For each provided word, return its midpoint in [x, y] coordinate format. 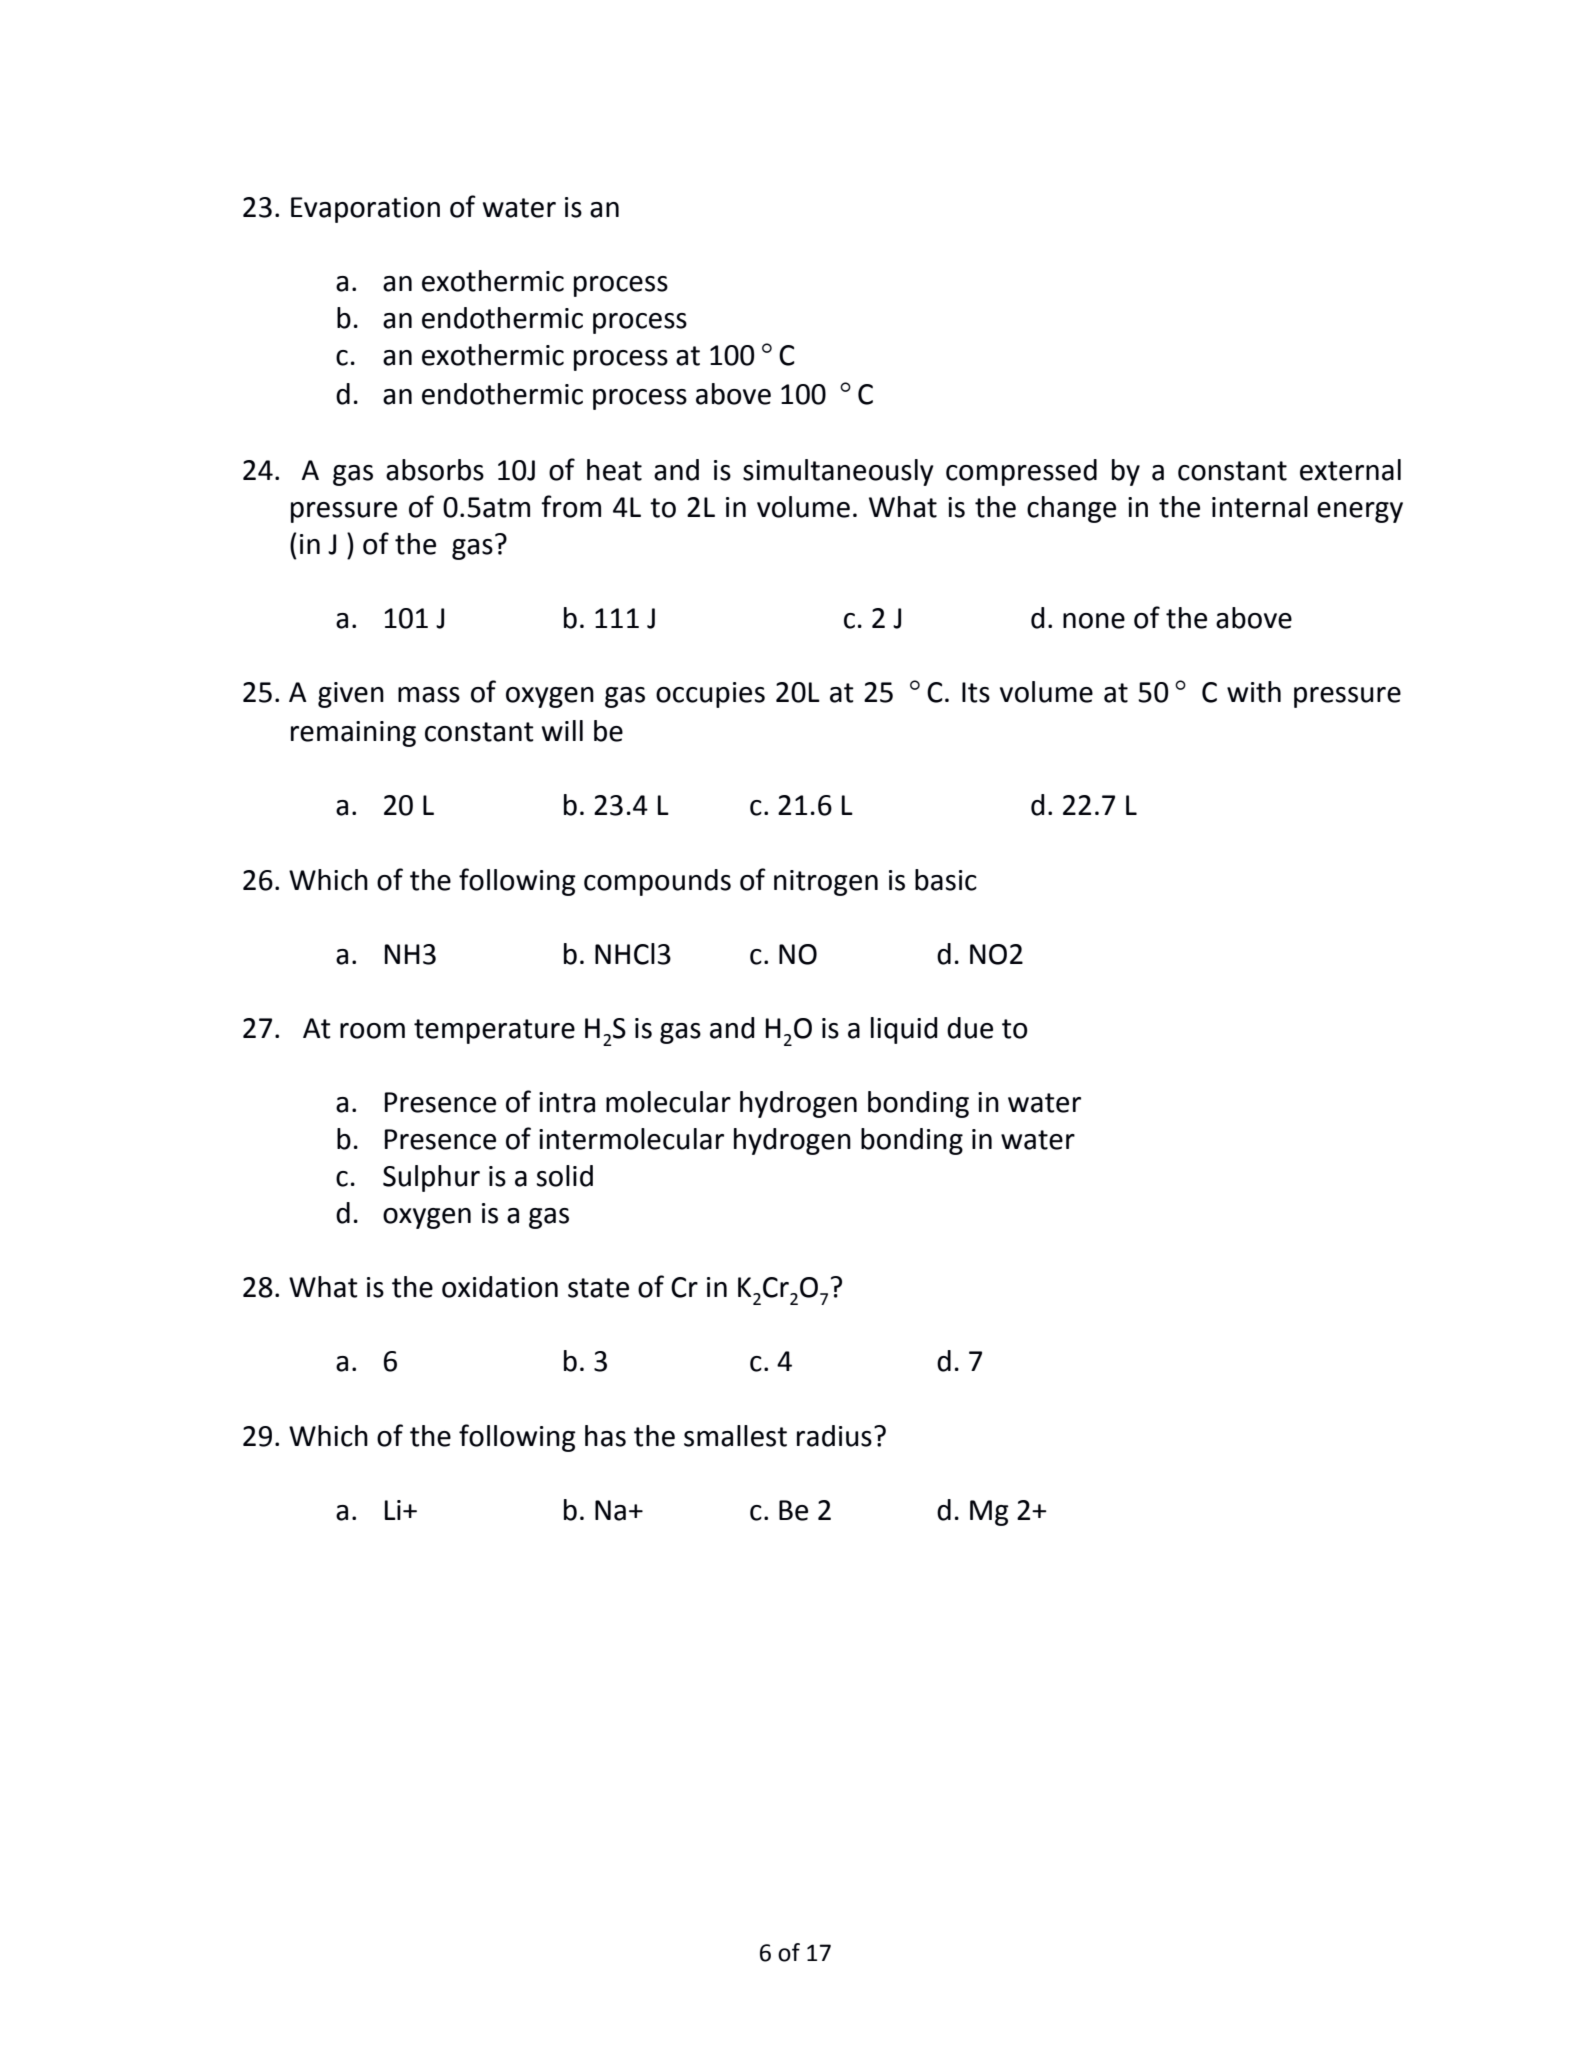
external [1350, 470]
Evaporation [365, 210]
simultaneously [838, 472]
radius [834, 1436]
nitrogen [826, 883]
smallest [735, 1436]
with [1254, 692]
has [605, 1436]
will [562, 730]
